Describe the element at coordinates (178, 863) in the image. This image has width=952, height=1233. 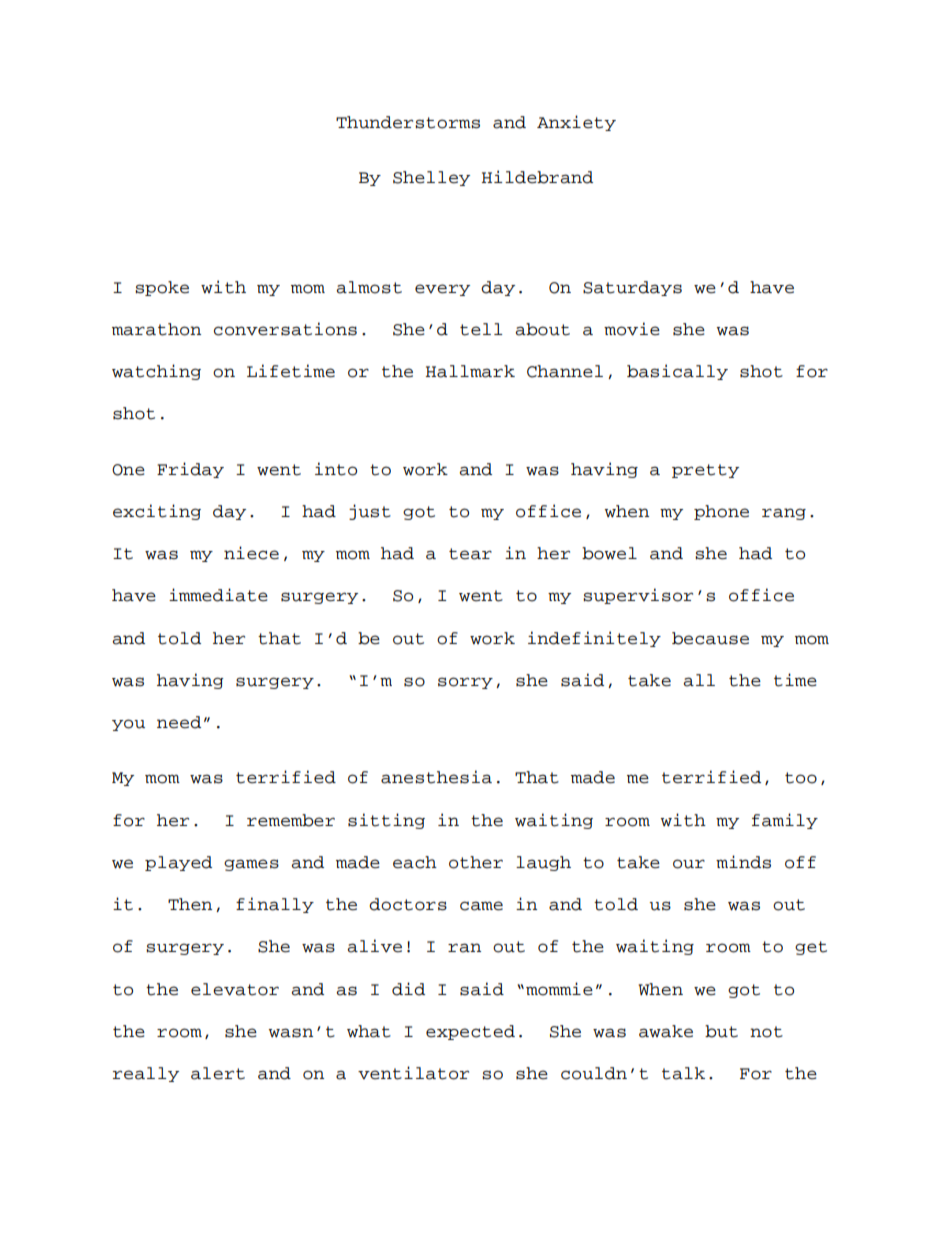
I see `played` at that location.
